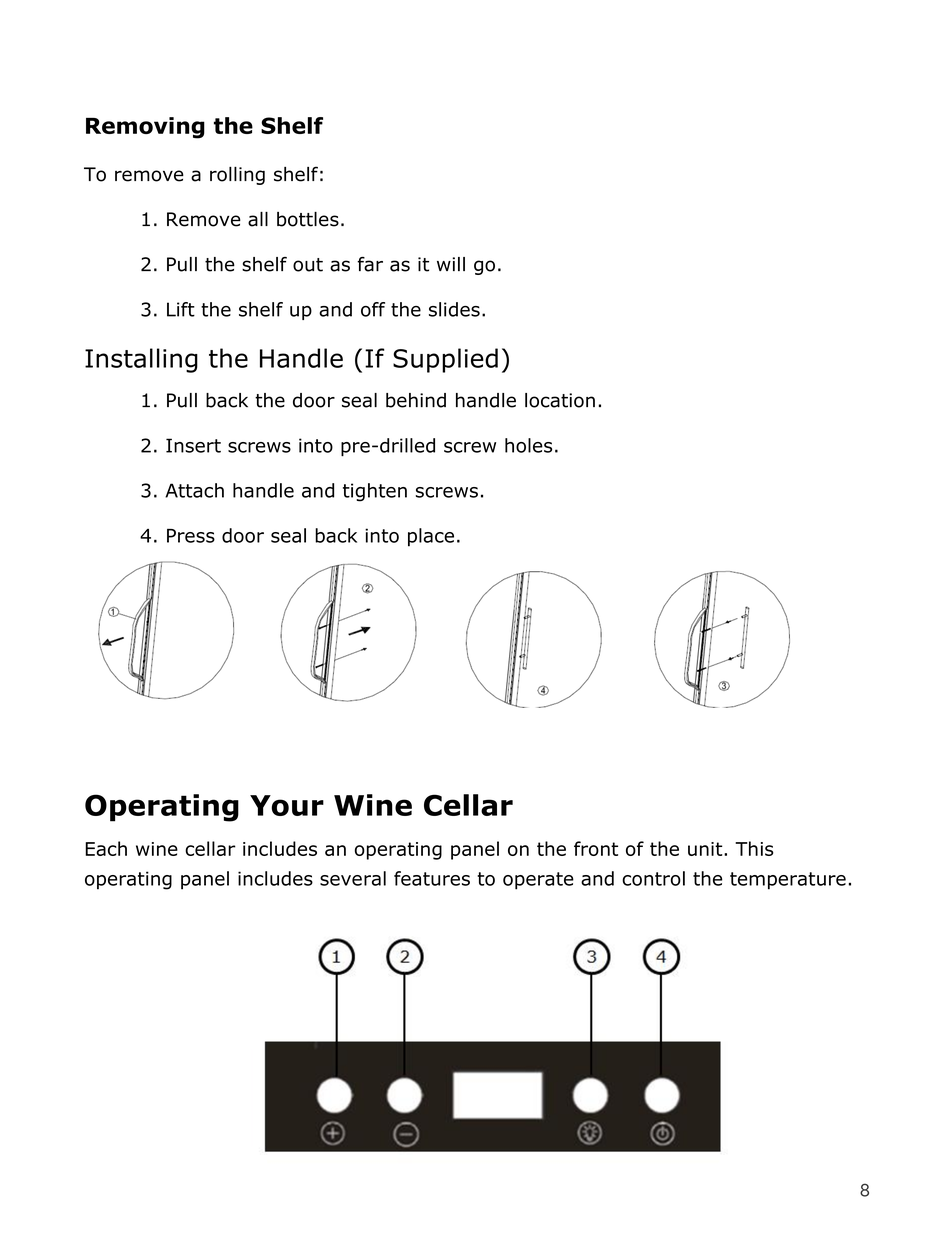 The image size is (952, 1233). What do you see at coordinates (560, 400) in the screenshot?
I see `location` at bounding box center [560, 400].
